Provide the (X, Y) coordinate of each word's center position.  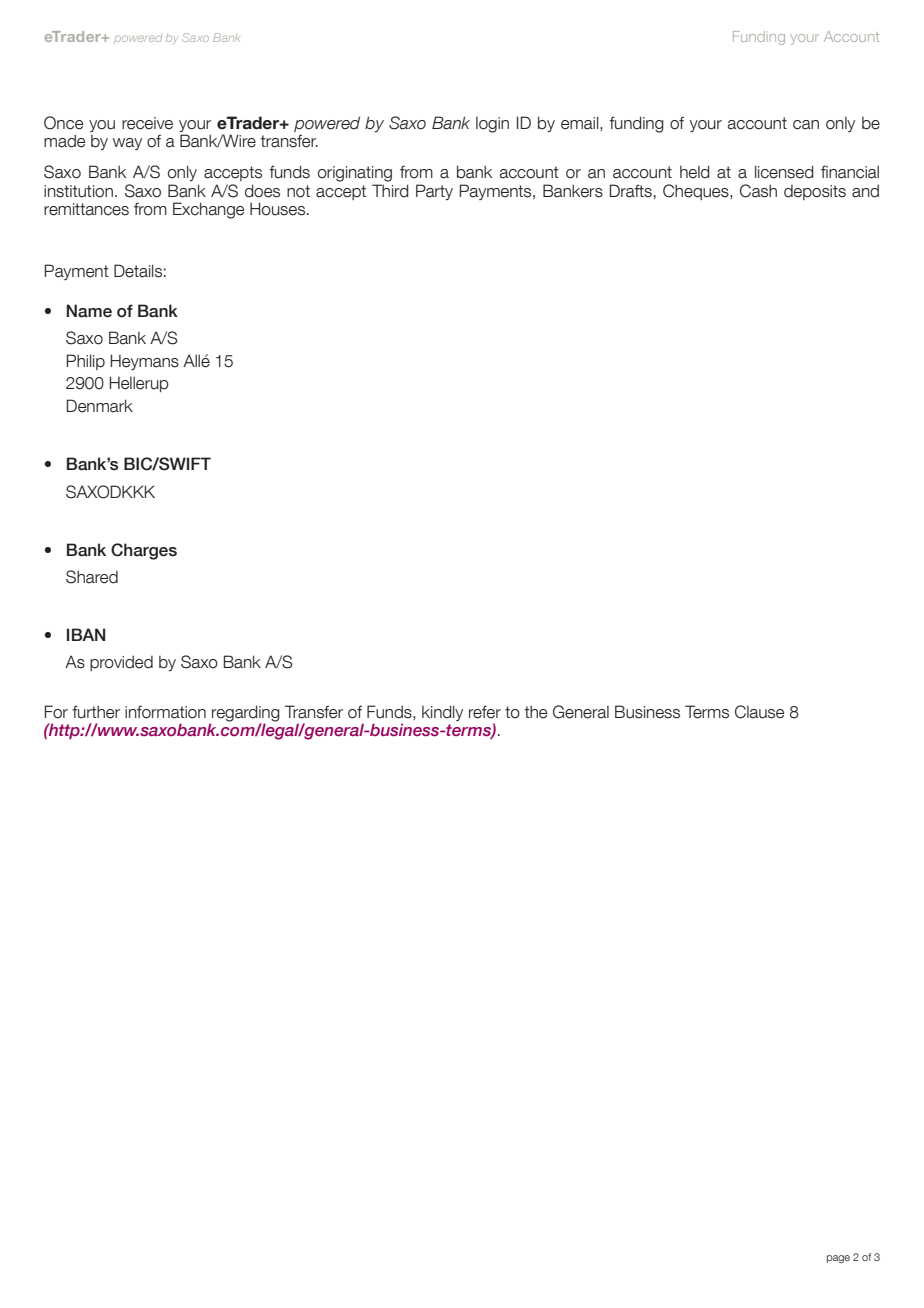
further (96, 712)
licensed (784, 172)
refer (485, 712)
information (165, 712)
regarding (245, 714)
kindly (442, 713)
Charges (144, 551)
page (838, 1259)
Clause (759, 712)
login (492, 125)
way (127, 144)
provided (121, 663)
